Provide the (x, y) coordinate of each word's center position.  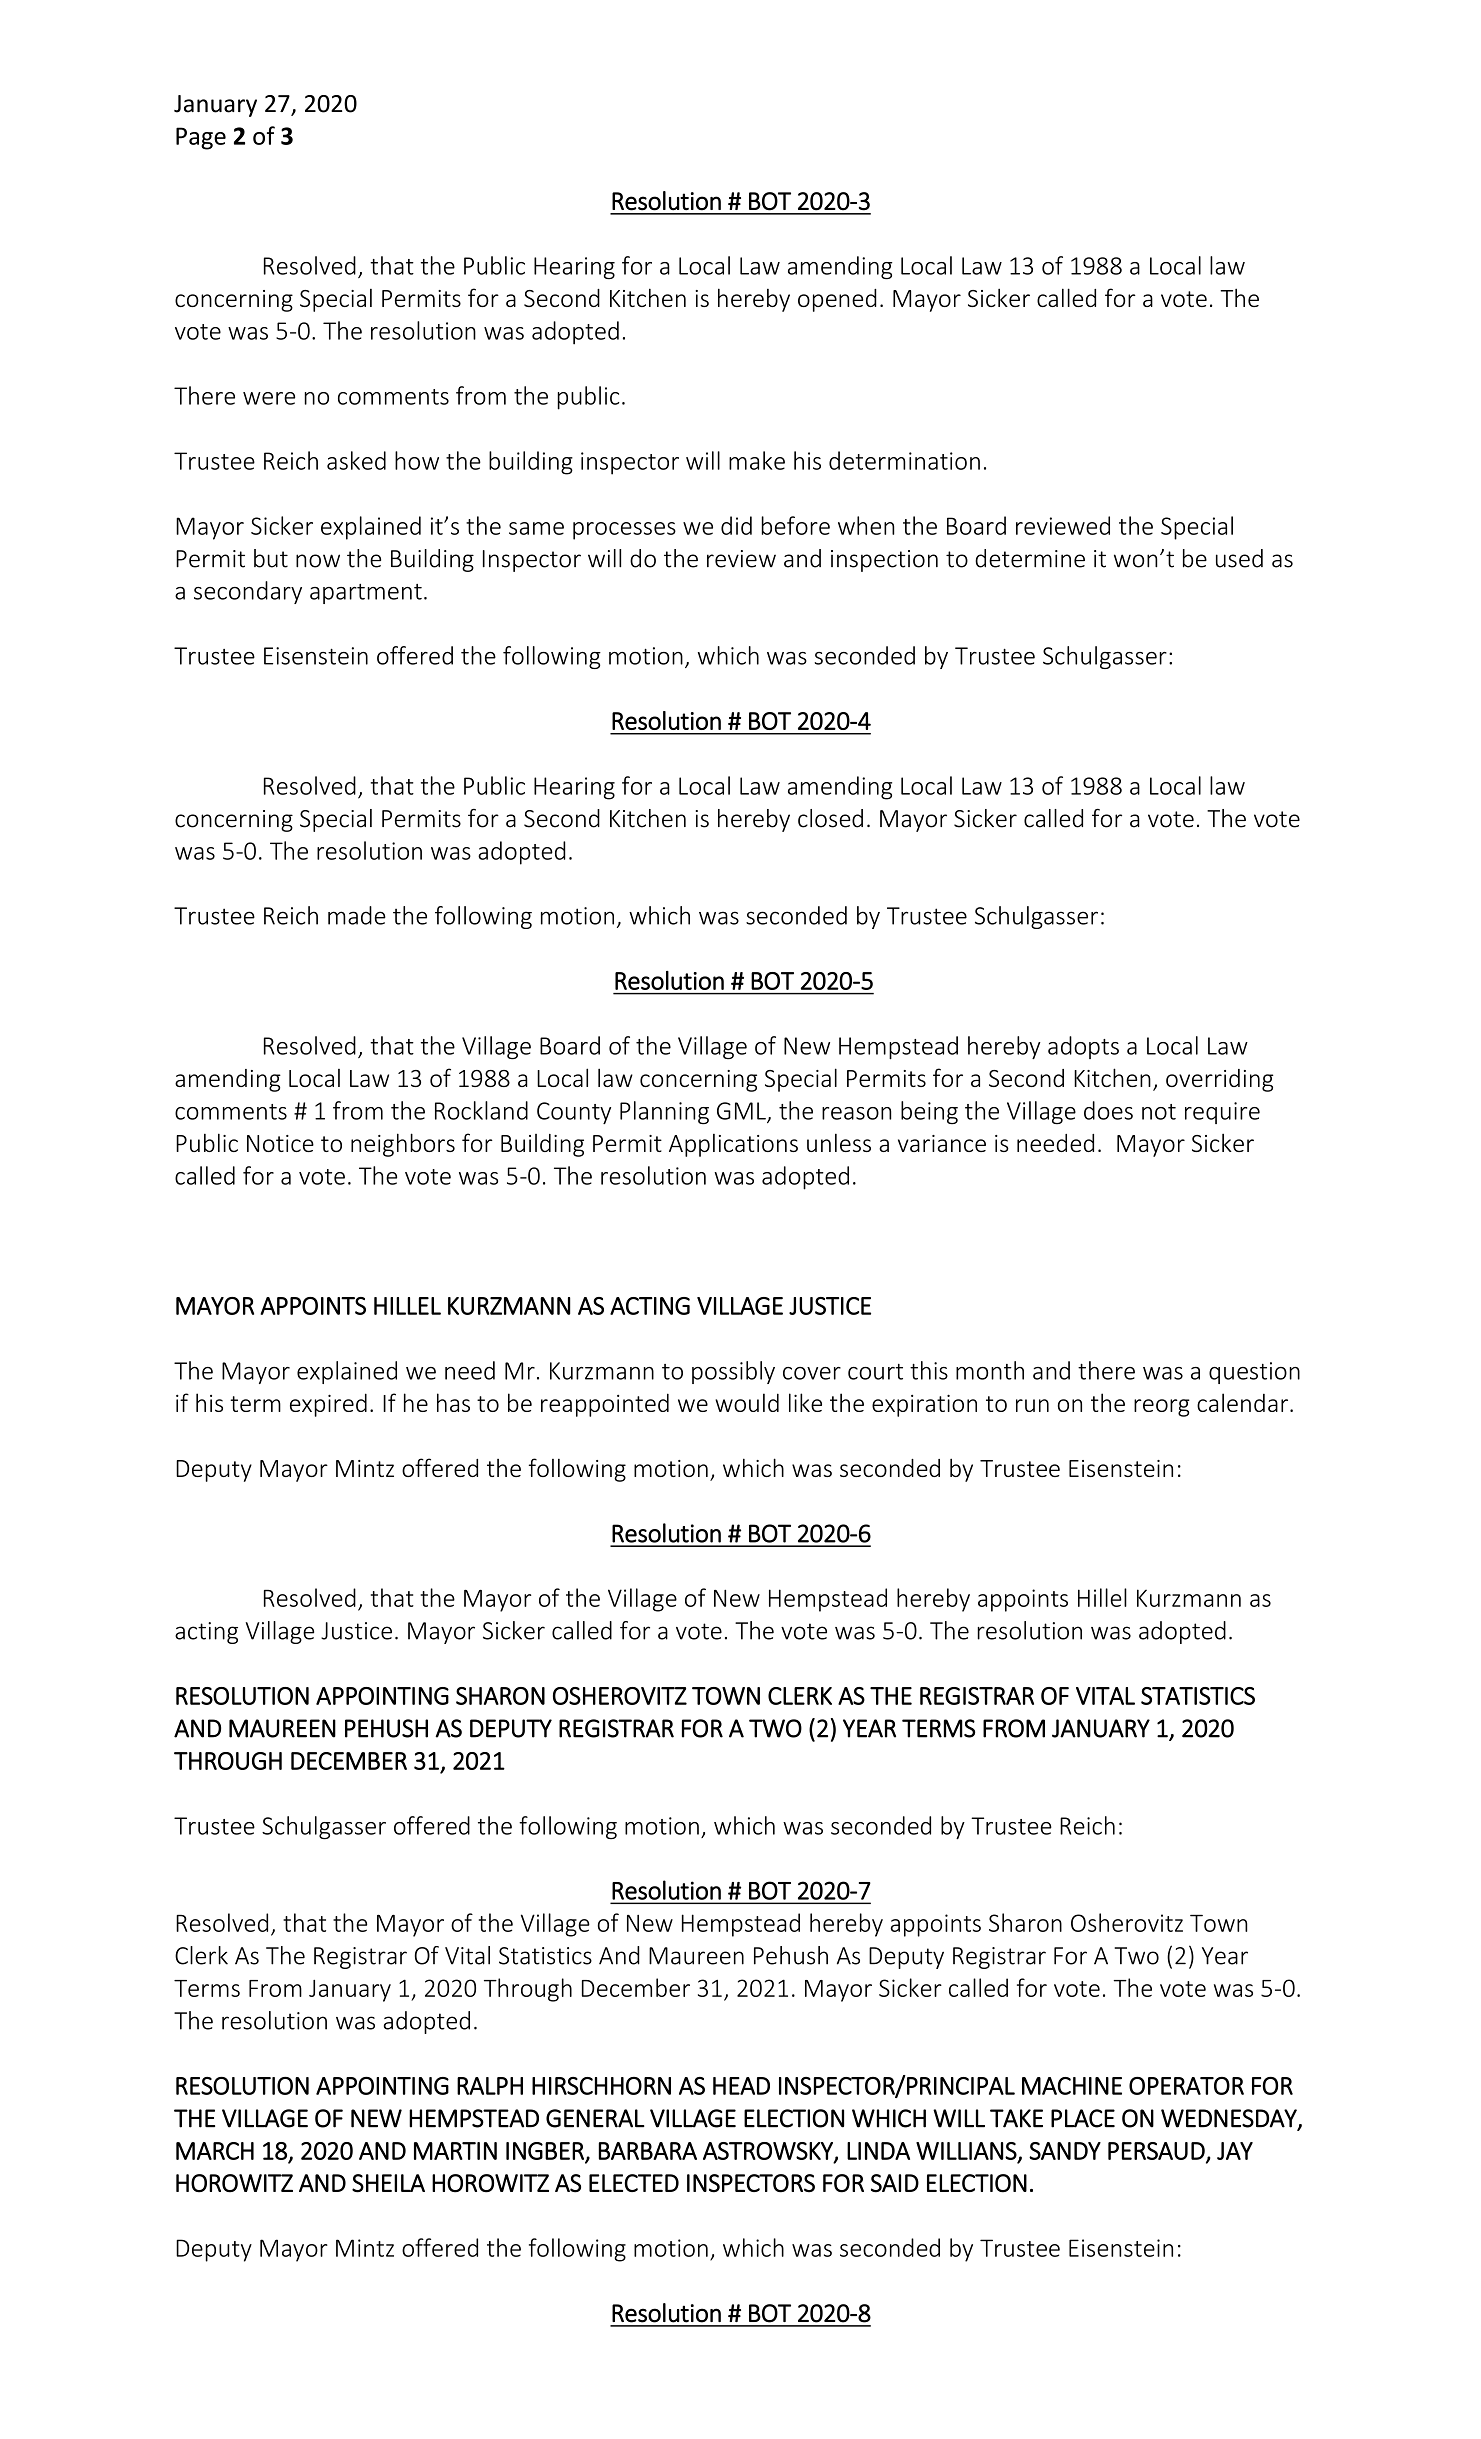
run (1032, 1405)
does (1108, 1110)
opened (837, 300)
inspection (884, 561)
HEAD (741, 2086)
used (1239, 558)
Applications (733, 1145)
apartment (366, 594)
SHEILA (388, 2183)
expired (328, 1405)
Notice (280, 1143)
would (747, 1402)
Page (201, 138)
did (736, 525)
